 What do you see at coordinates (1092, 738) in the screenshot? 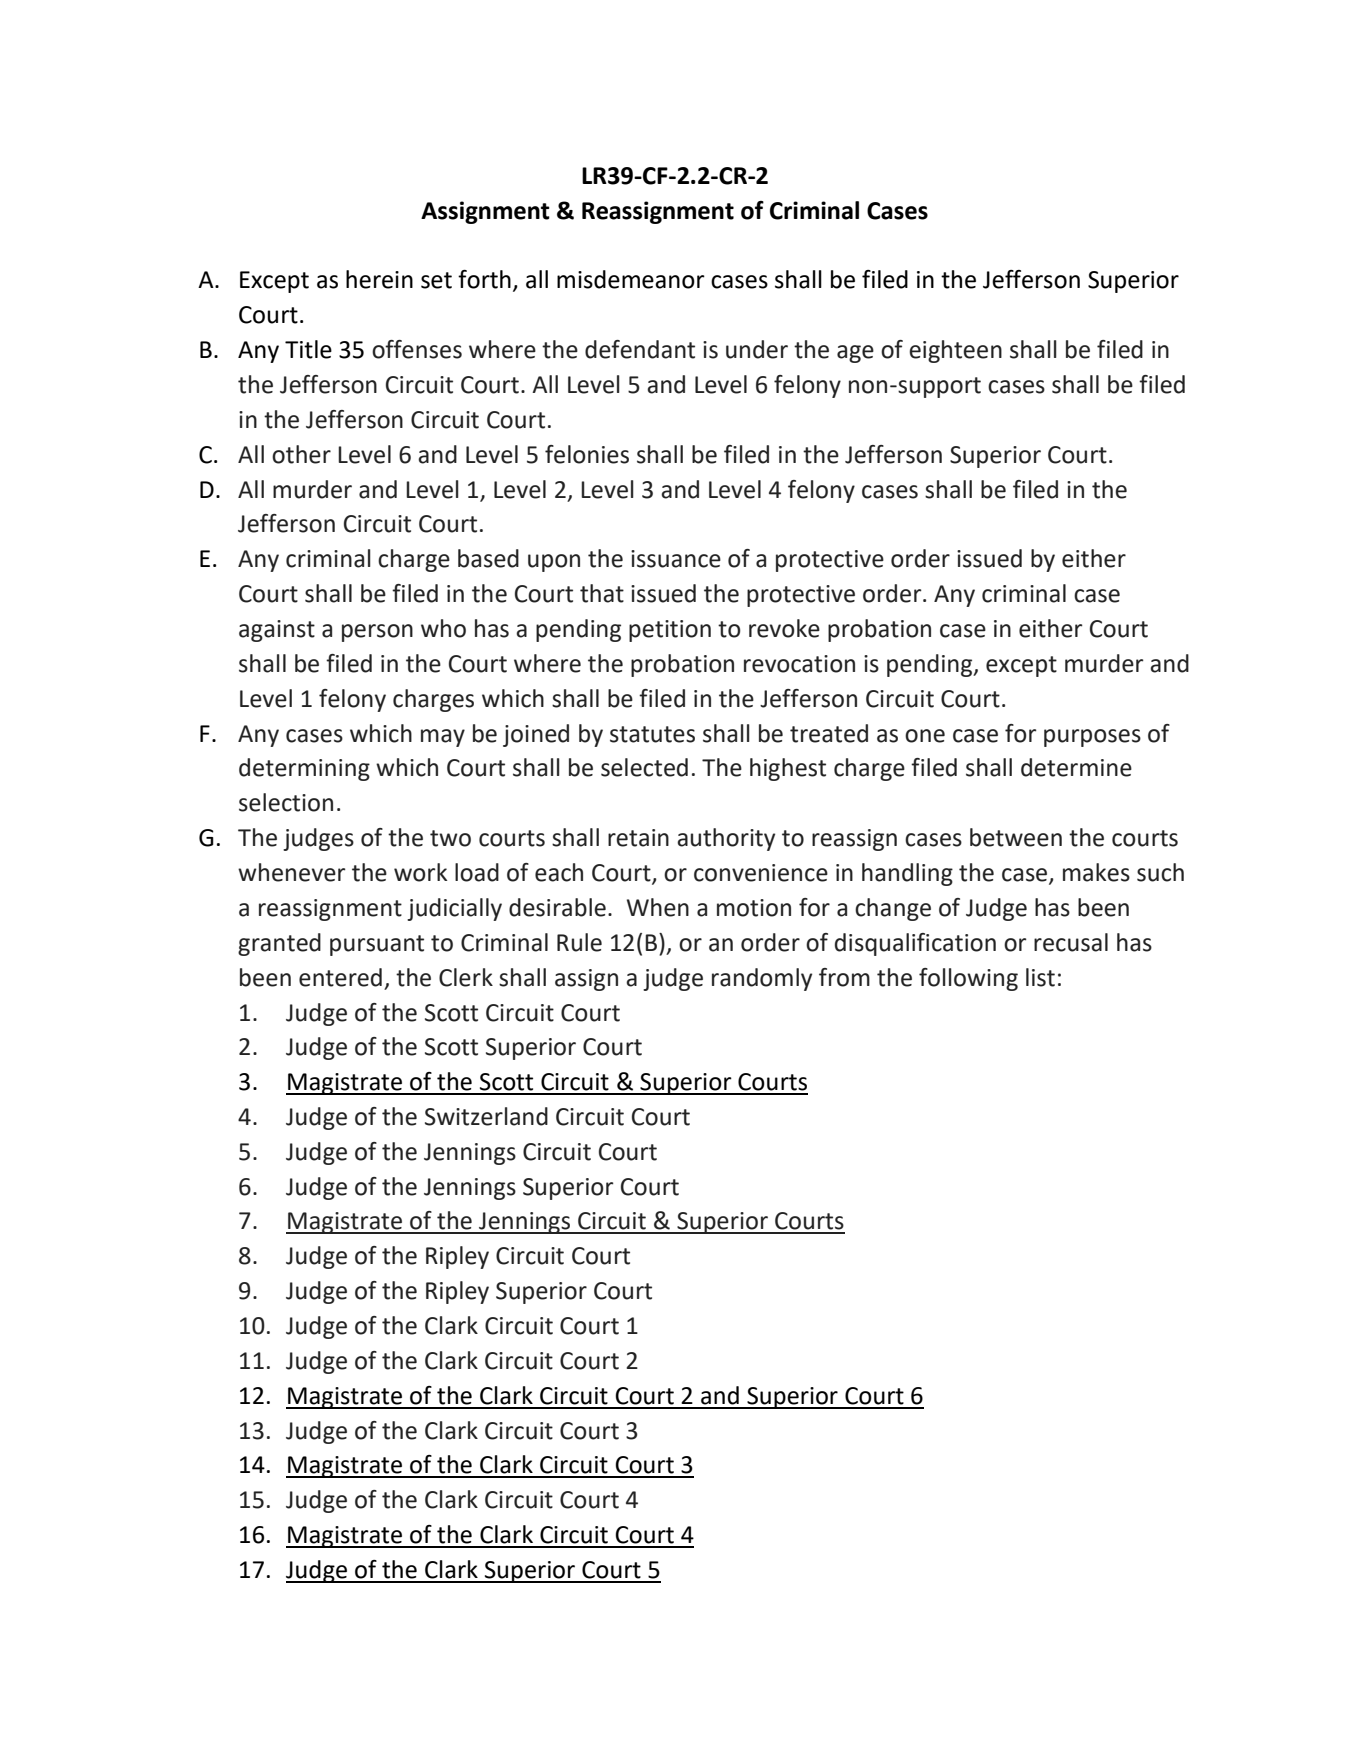
I see `purposes` at bounding box center [1092, 738].
